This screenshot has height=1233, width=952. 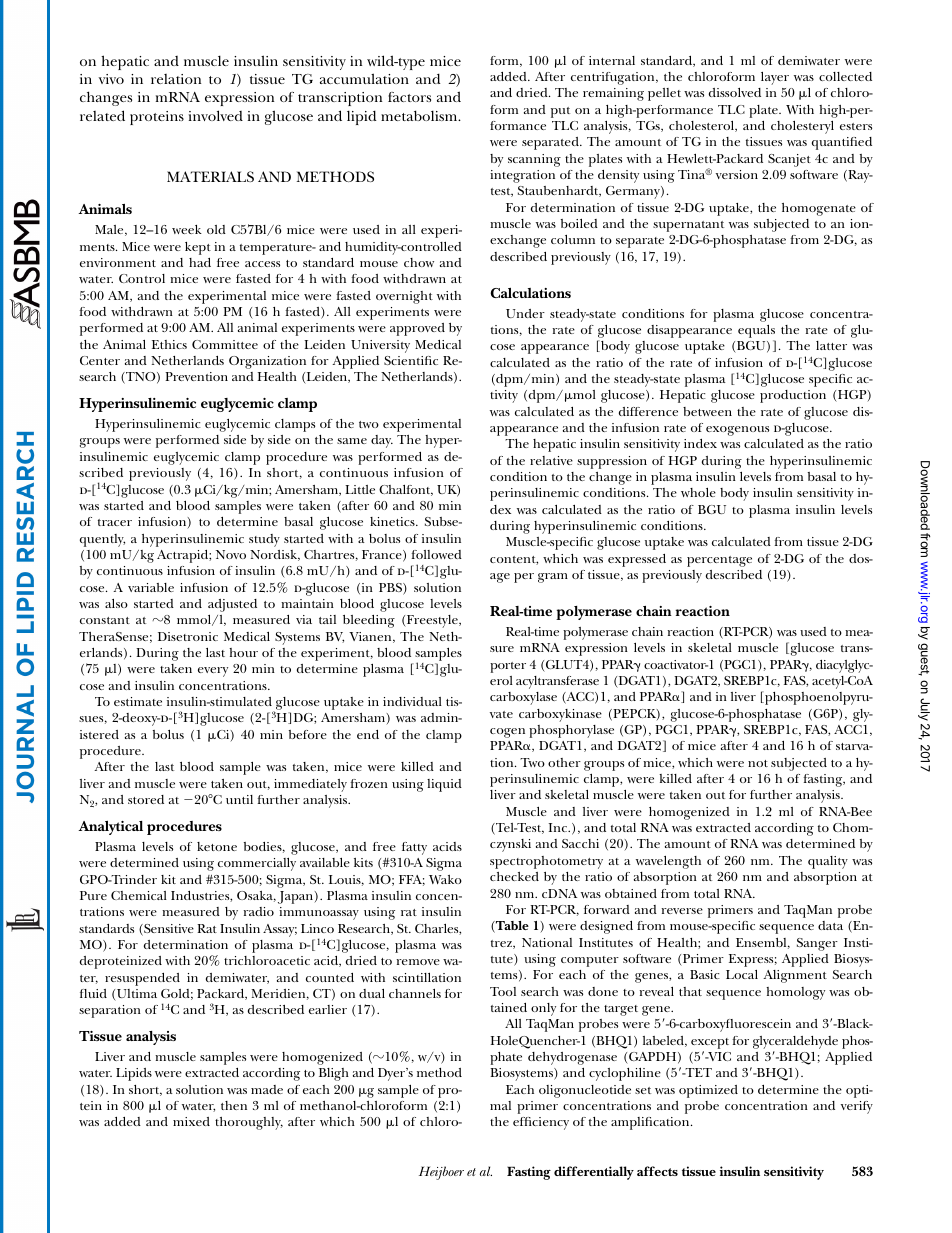 What do you see at coordinates (115, 522) in the screenshot?
I see `tracer` at bounding box center [115, 522].
